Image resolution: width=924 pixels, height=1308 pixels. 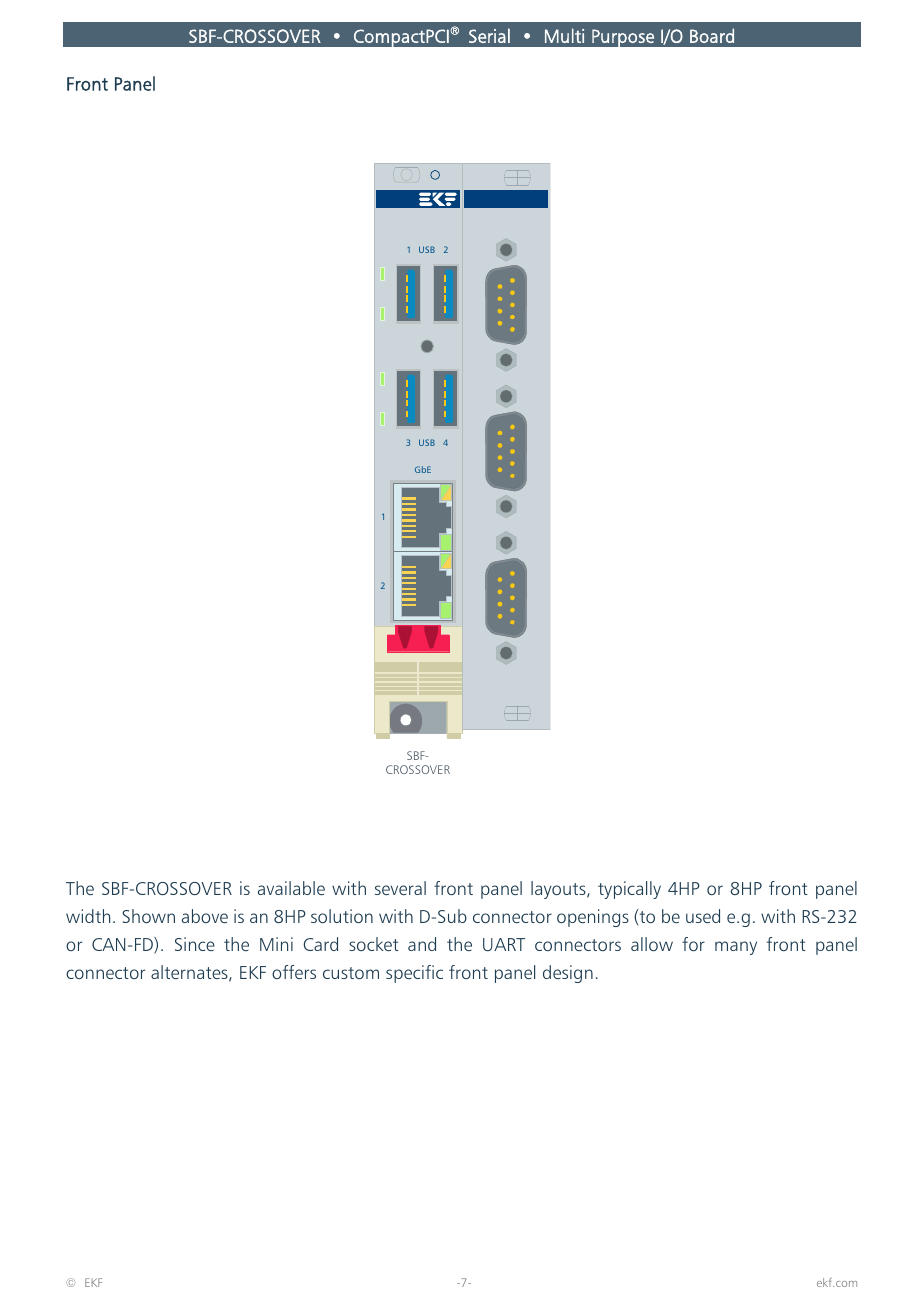 I want to click on Since, so click(x=195, y=944).
